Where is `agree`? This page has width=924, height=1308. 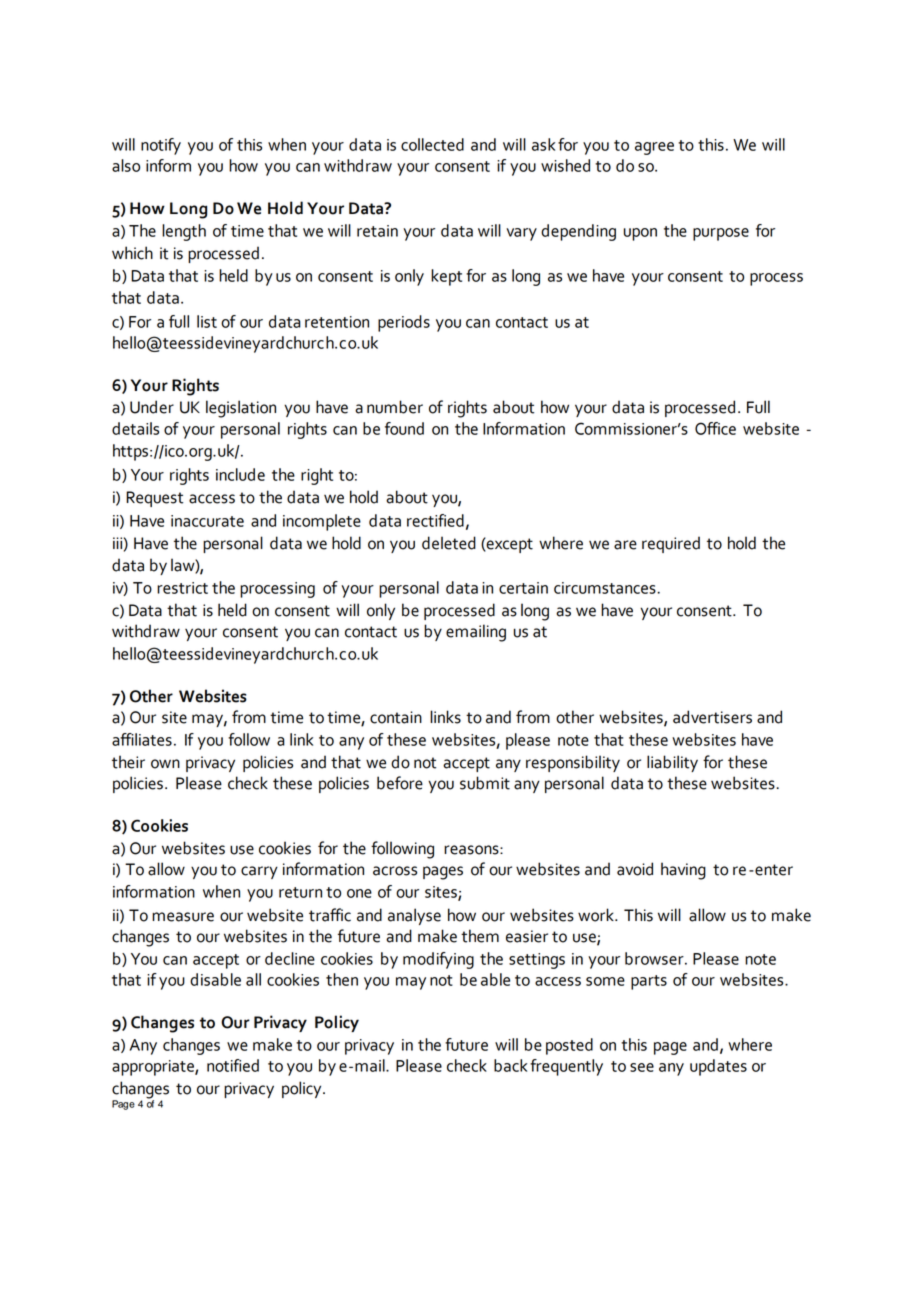
agree is located at coordinates (654, 148).
